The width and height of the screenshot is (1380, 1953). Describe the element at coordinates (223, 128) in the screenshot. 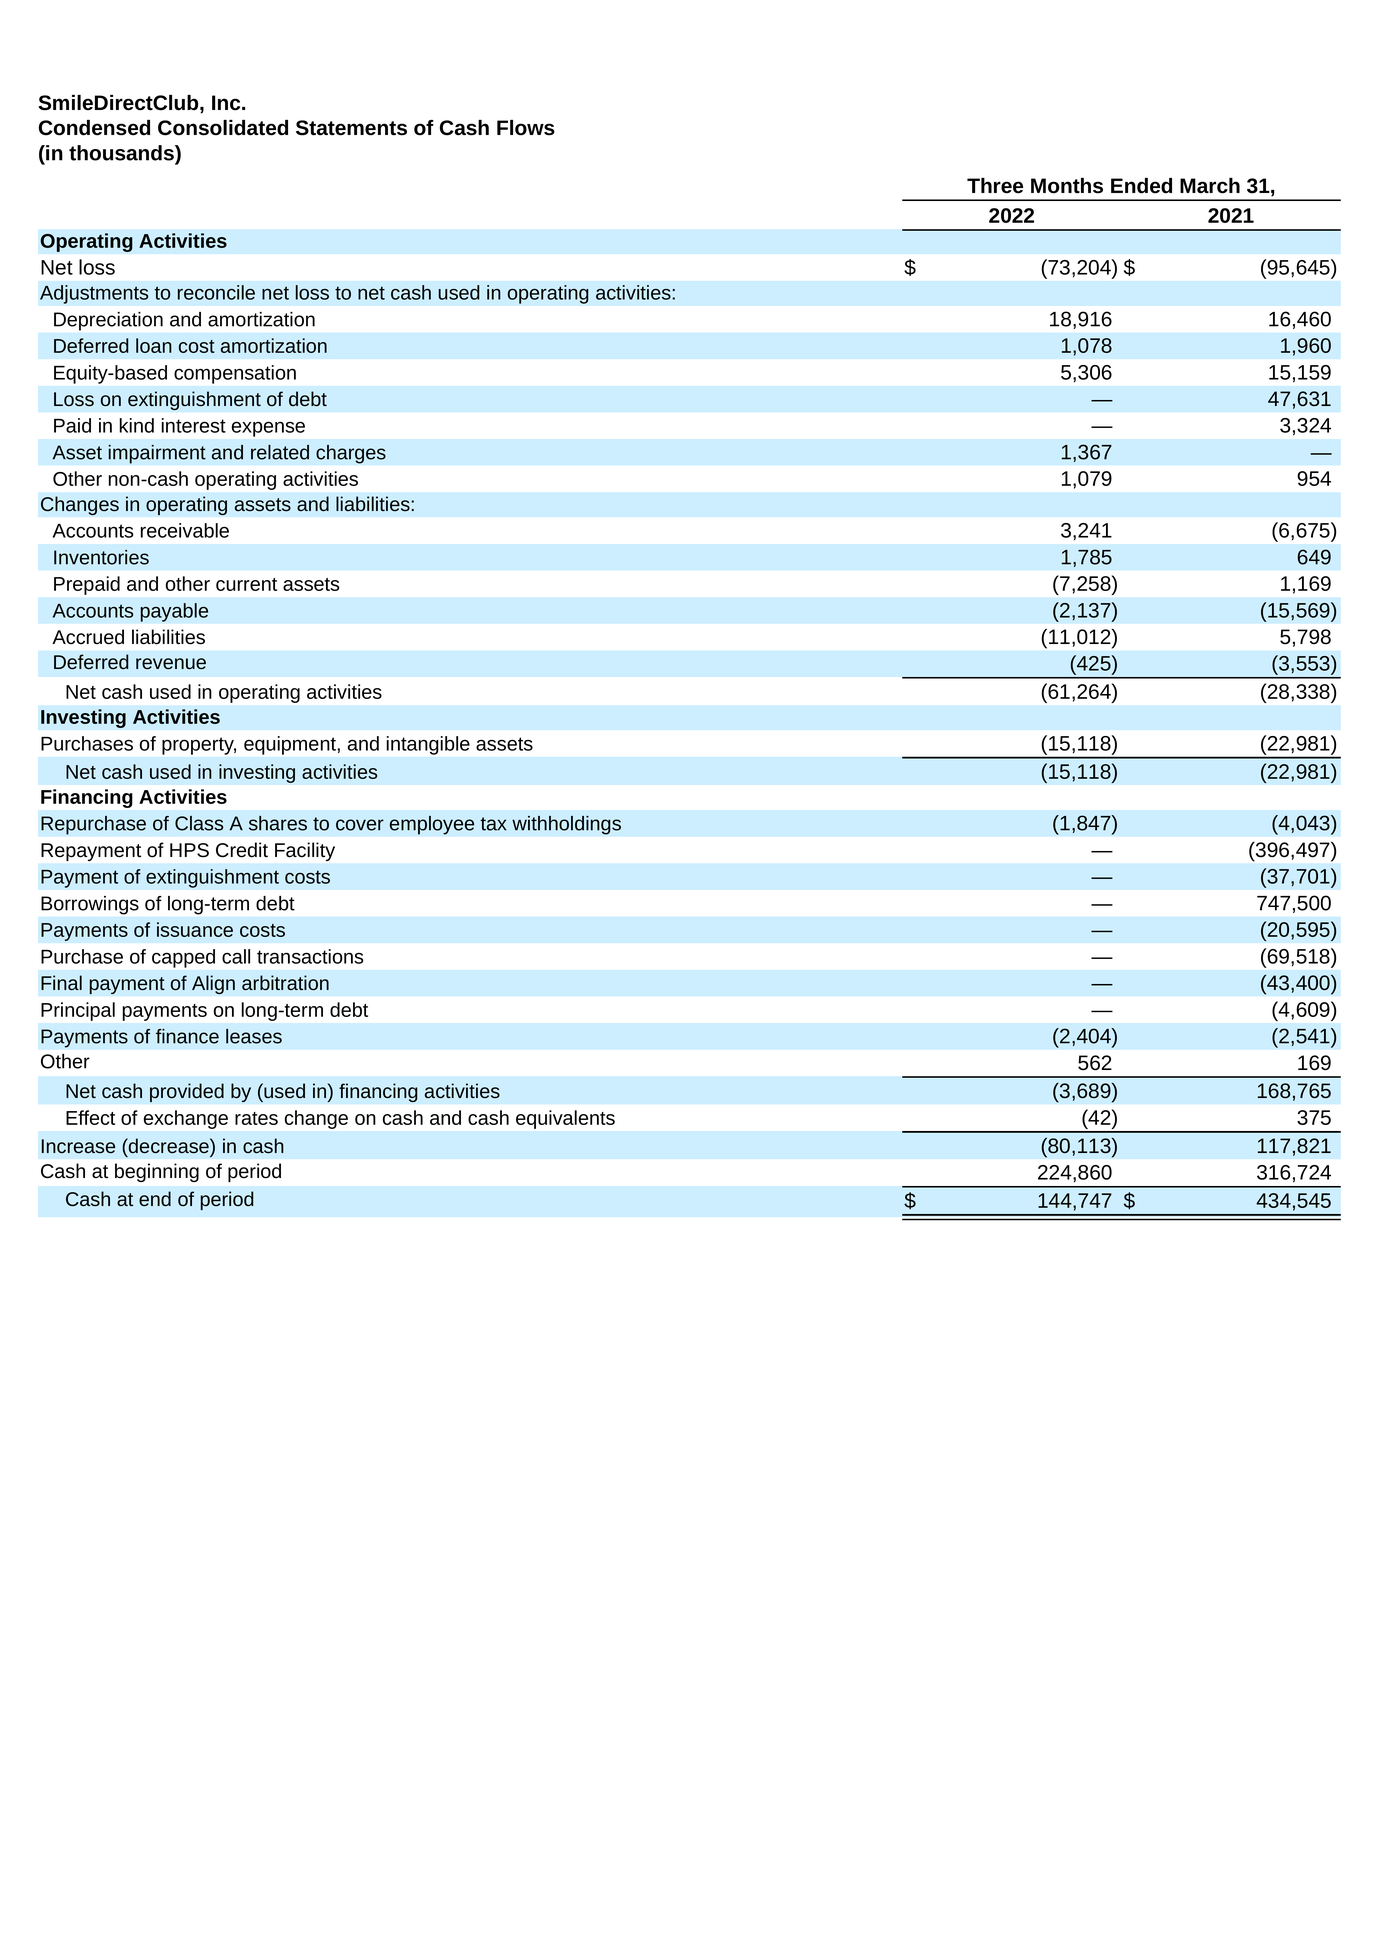

I see `Consolidated` at that location.
